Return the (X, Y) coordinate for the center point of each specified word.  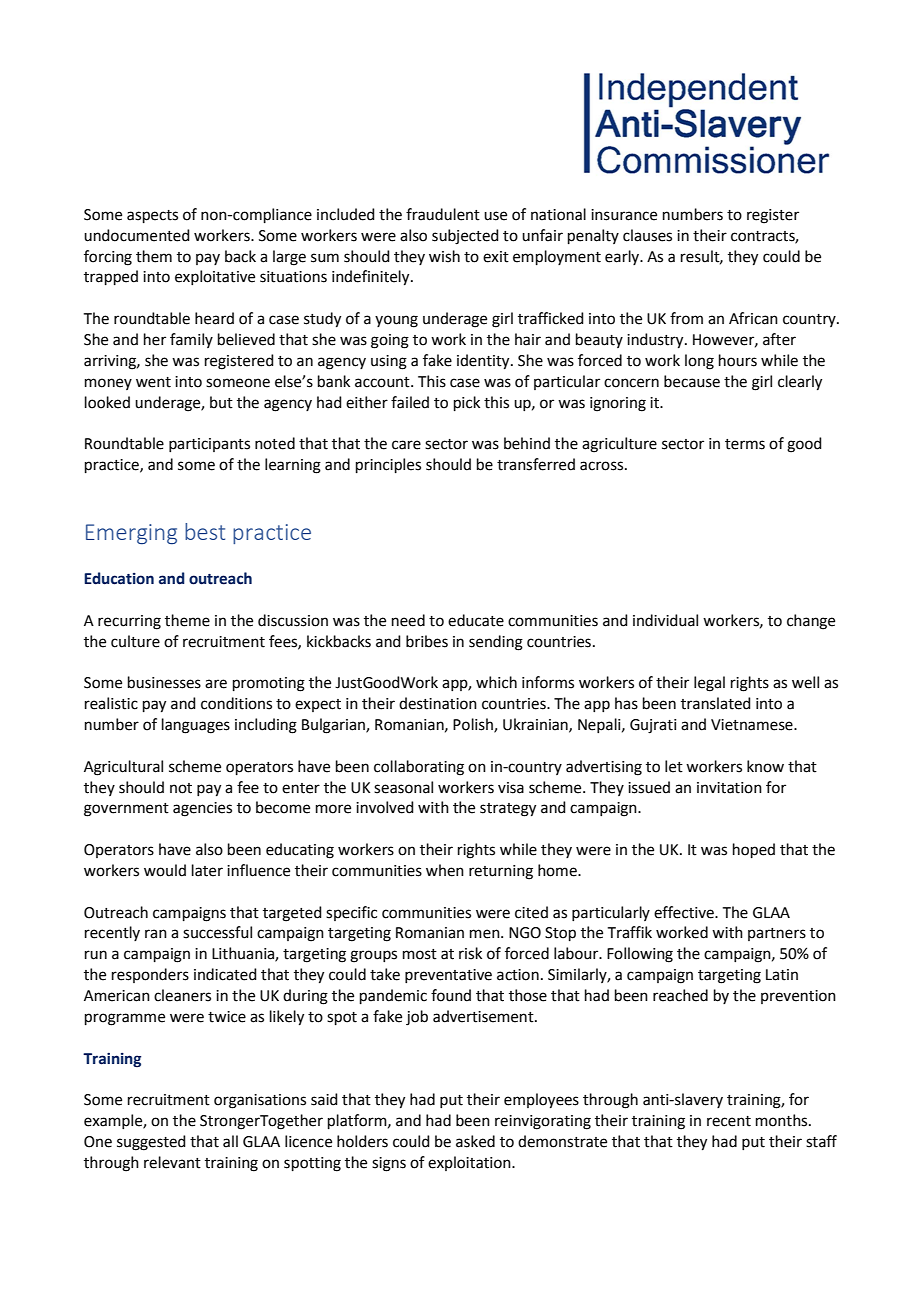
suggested (151, 1143)
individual (665, 620)
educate (476, 620)
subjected (465, 237)
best (205, 531)
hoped (754, 850)
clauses (647, 235)
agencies (202, 809)
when (445, 870)
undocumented (137, 235)
